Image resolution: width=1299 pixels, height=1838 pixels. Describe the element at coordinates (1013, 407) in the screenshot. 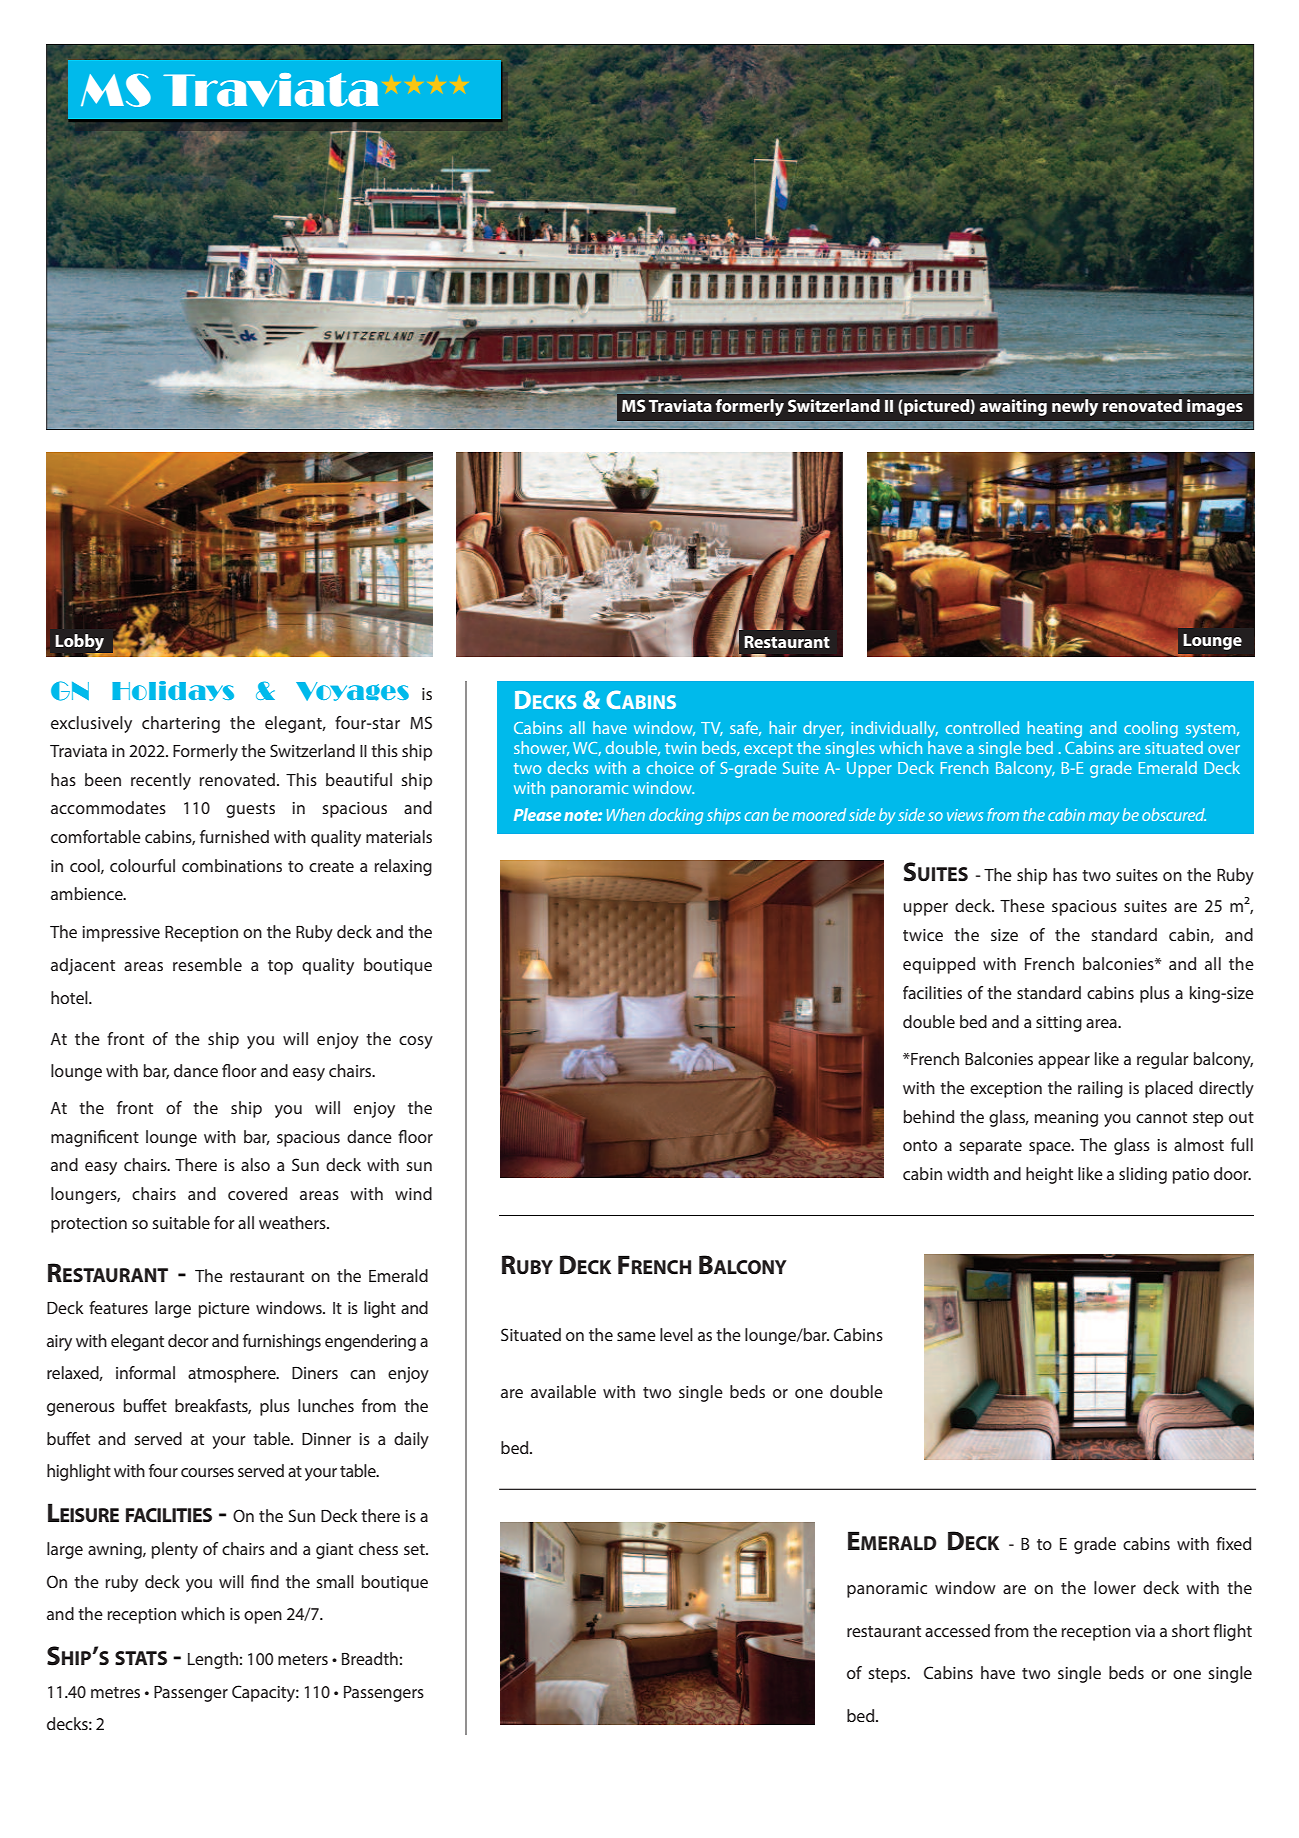

I see `awaiting` at that location.
